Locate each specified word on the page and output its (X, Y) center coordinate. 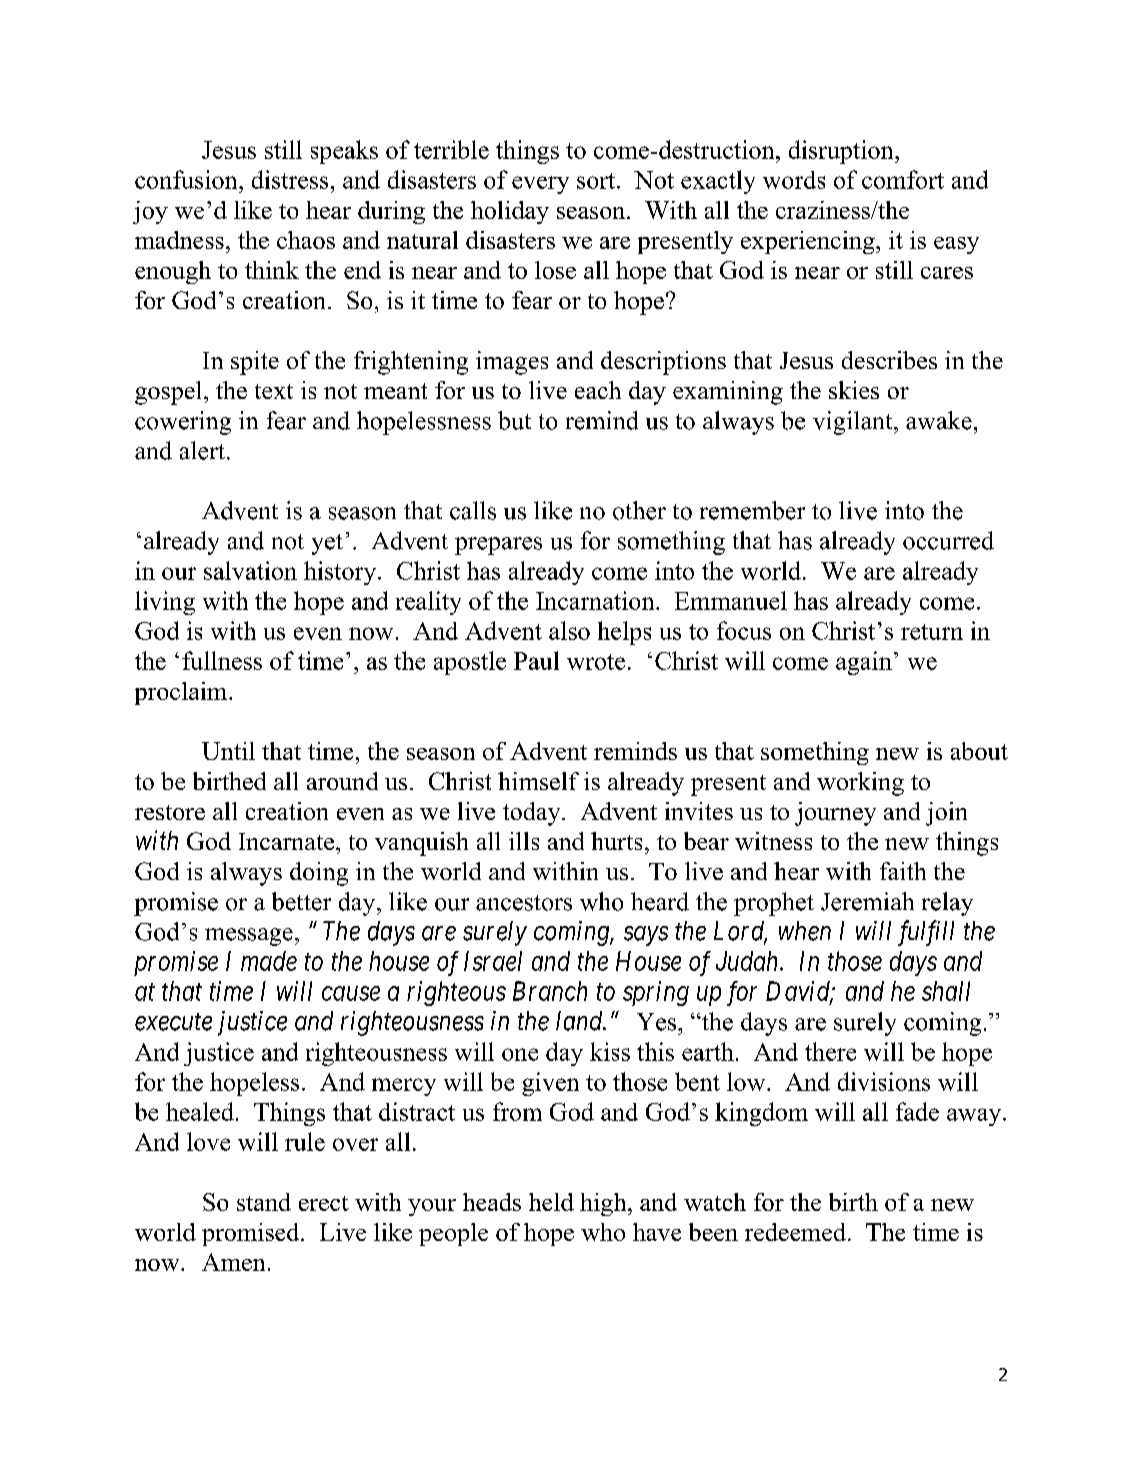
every (540, 185)
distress (290, 179)
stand (264, 1202)
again (864, 663)
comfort (903, 179)
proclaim (182, 693)
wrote (596, 662)
